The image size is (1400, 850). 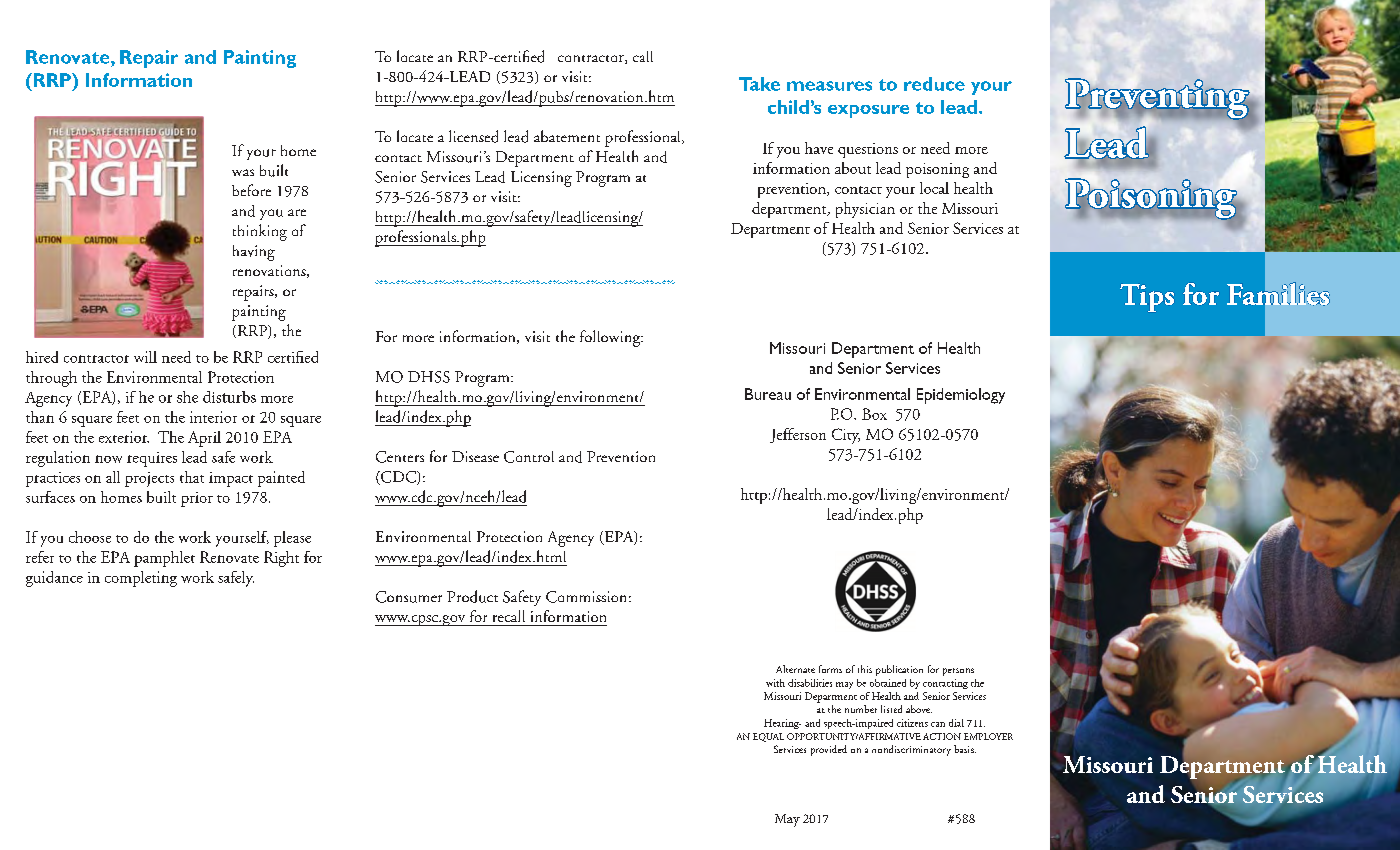 What do you see at coordinates (988, 736) in the screenshot?
I see `EMPLOYER` at bounding box center [988, 736].
